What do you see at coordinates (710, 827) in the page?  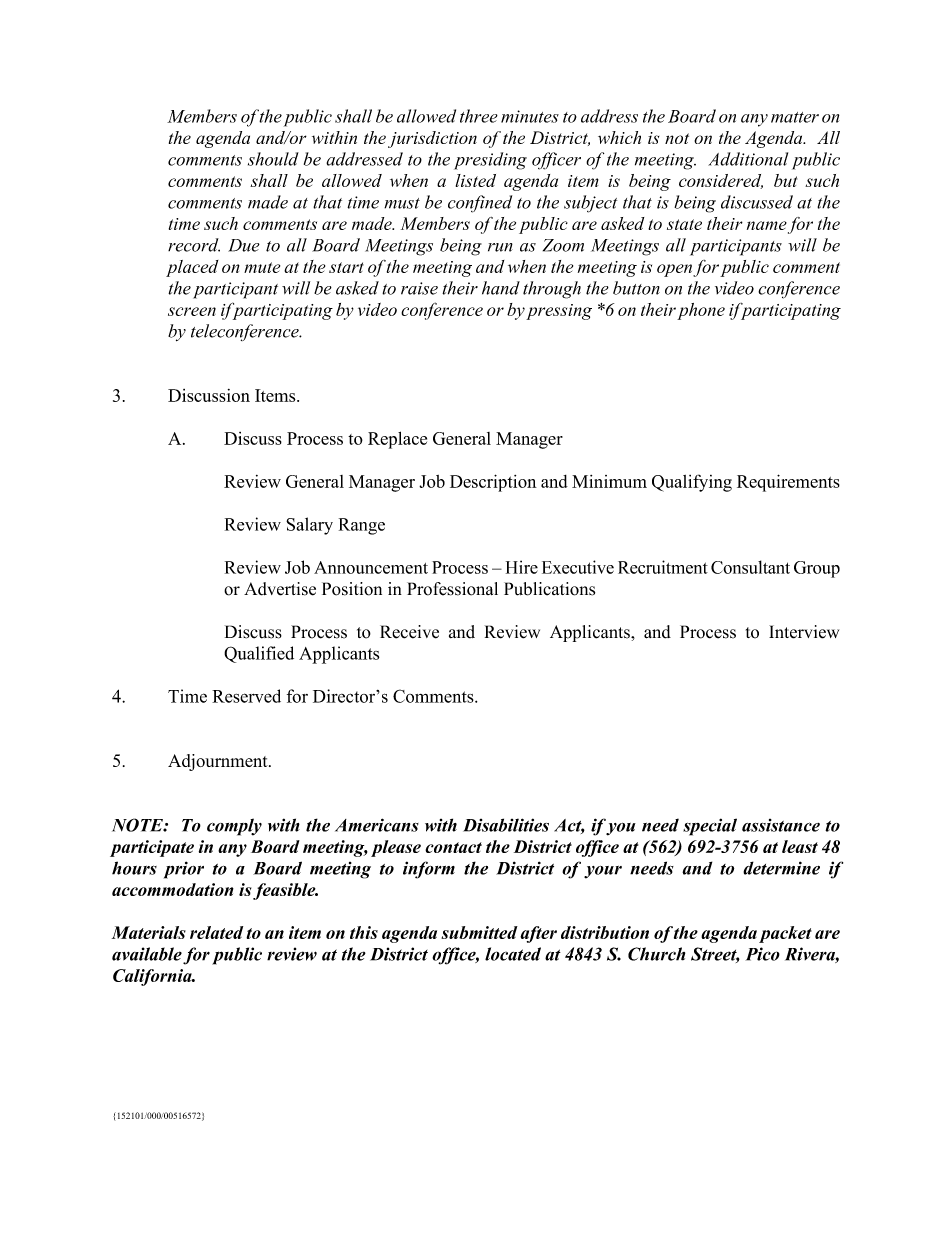 I see `special` at bounding box center [710, 827].
